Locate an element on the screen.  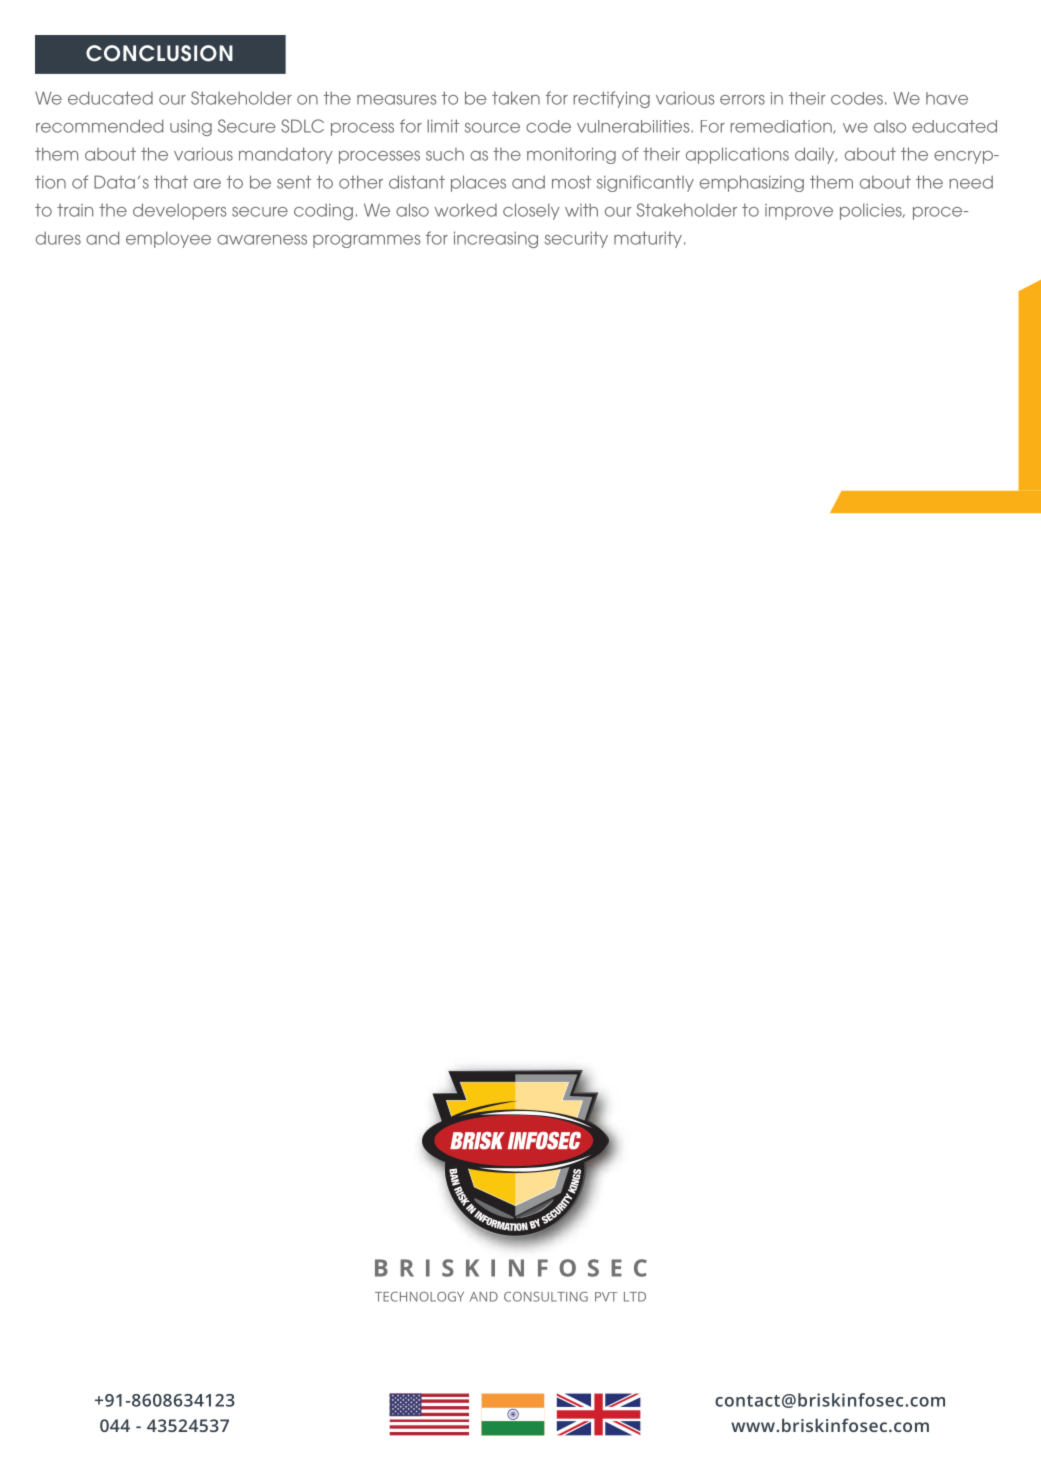
TECHNOLOGY is located at coordinates (419, 1297).
